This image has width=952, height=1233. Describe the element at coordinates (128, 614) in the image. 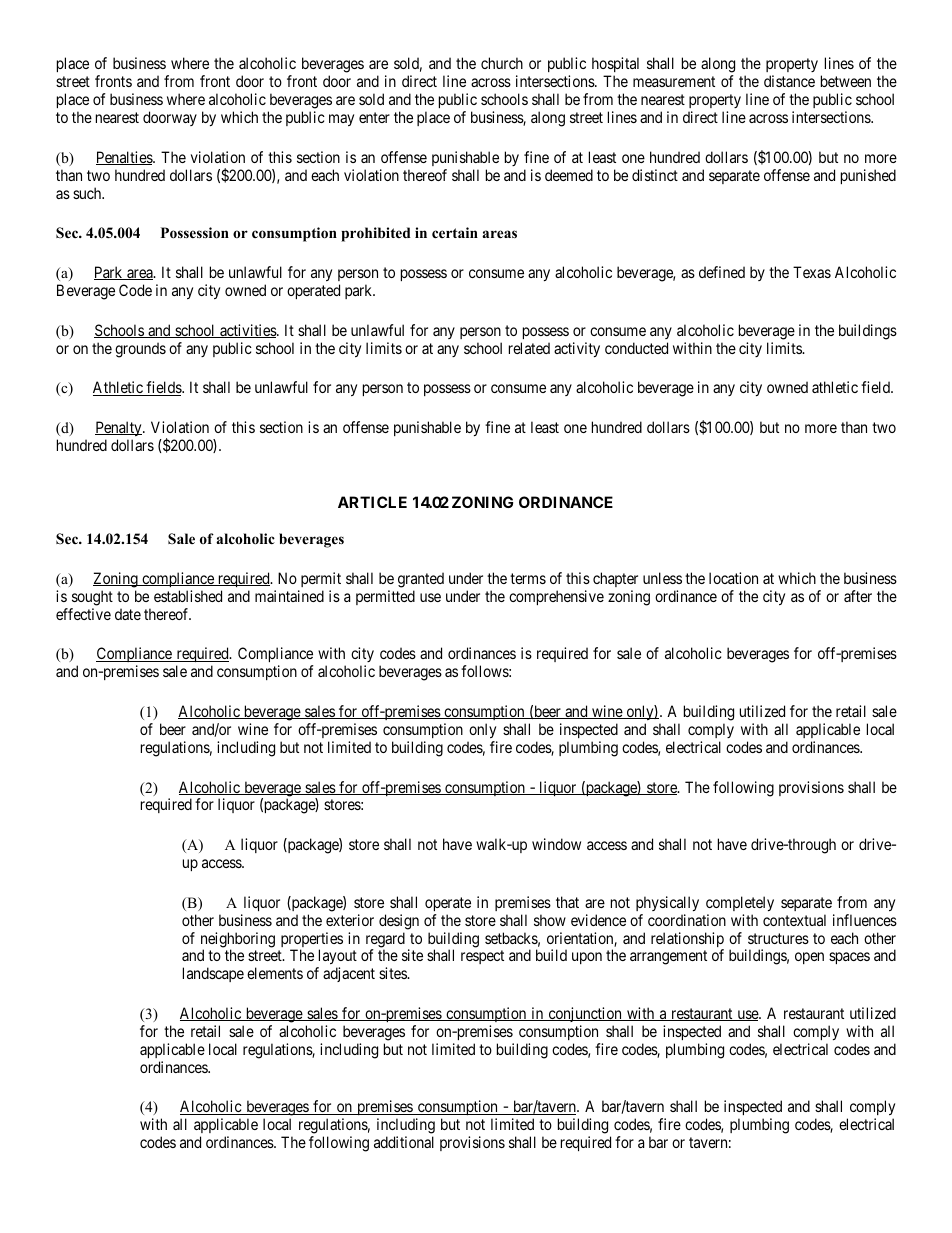

I see `date` at that location.
